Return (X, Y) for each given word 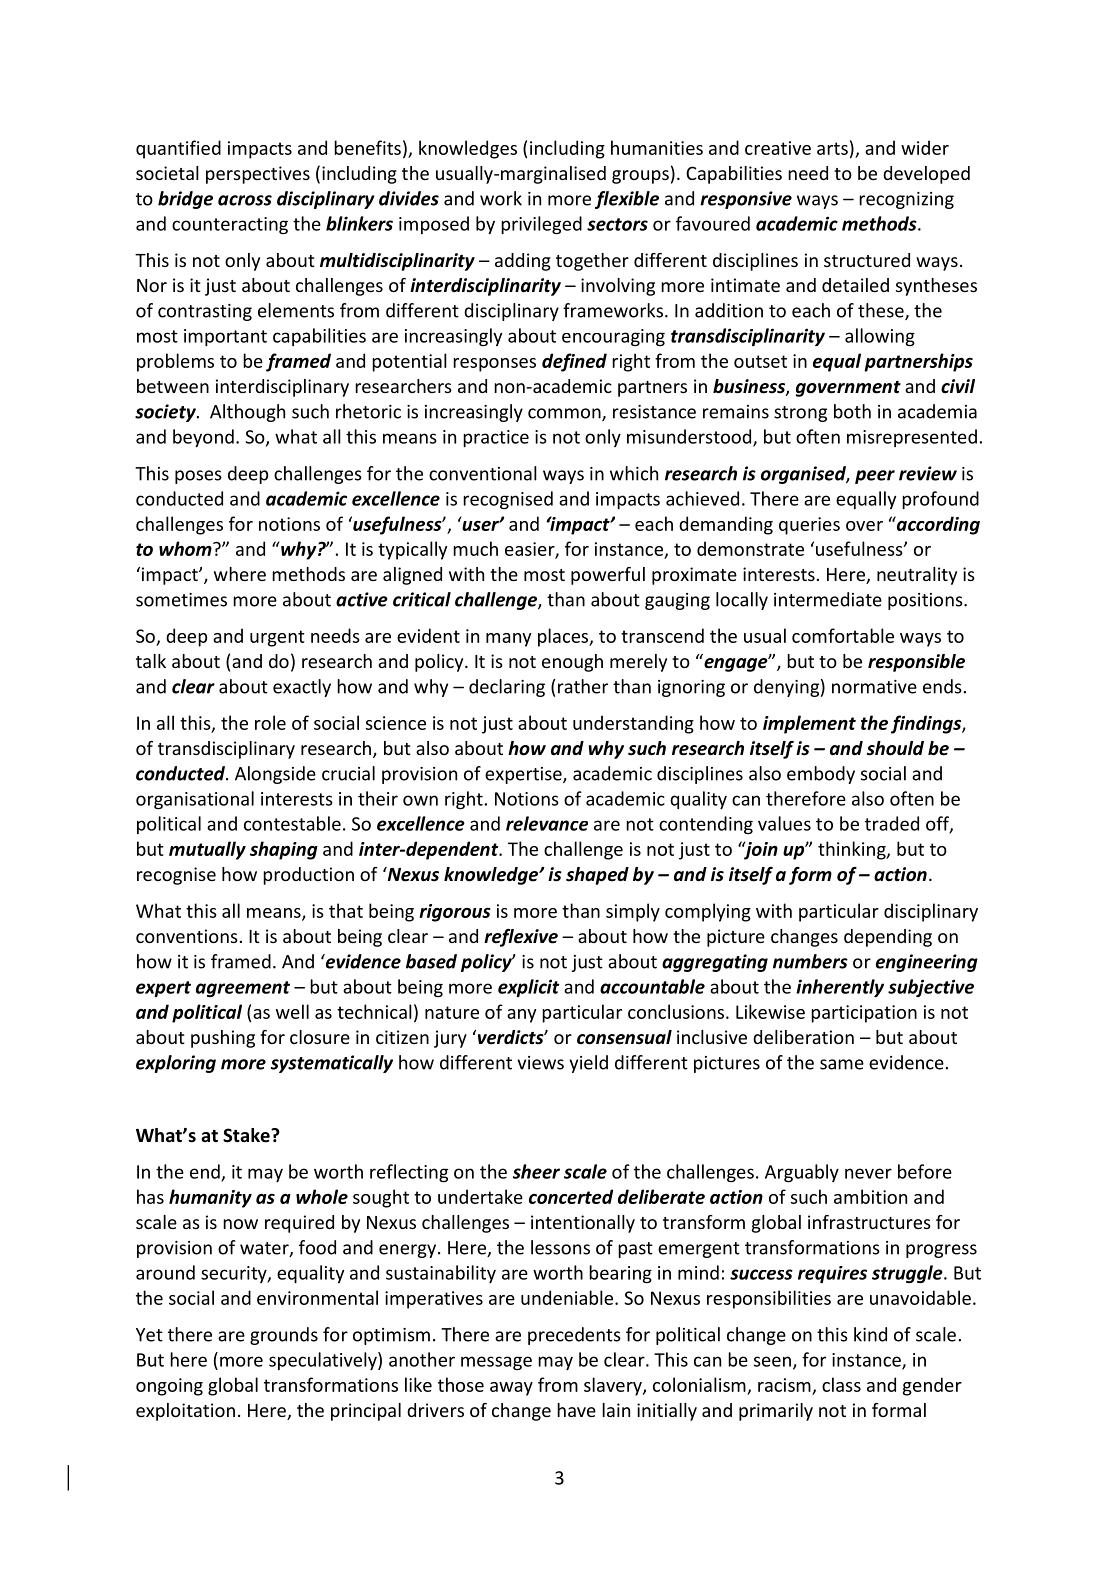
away (511, 1389)
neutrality (917, 576)
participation (864, 1014)
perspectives (258, 175)
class (841, 1384)
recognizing (906, 200)
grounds (284, 1336)
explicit (529, 988)
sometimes (181, 600)
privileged (541, 225)
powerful (608, 576)
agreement (243, 989)
